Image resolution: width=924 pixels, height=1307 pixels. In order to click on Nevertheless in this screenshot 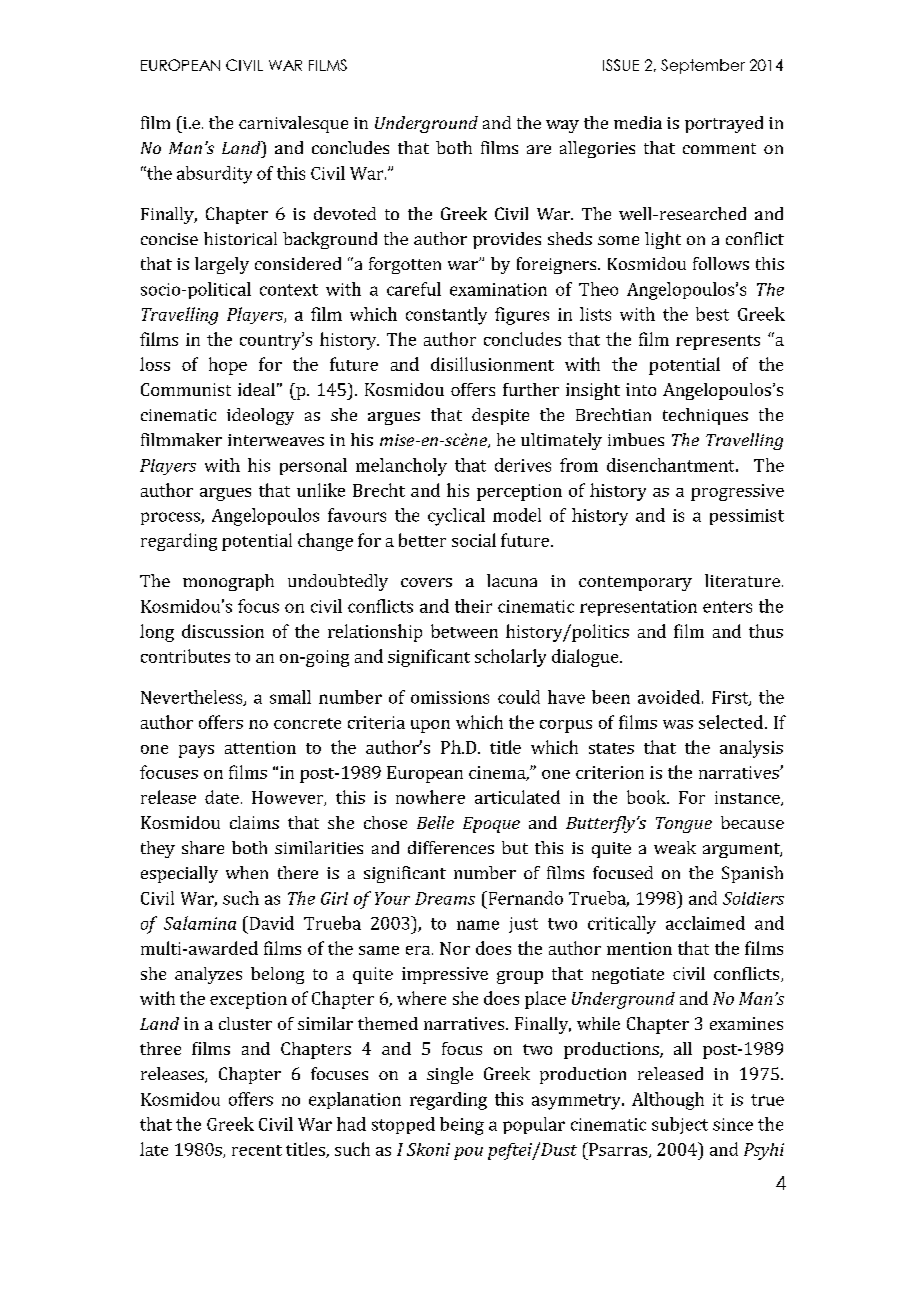, I will do `click(193, 698)`.
